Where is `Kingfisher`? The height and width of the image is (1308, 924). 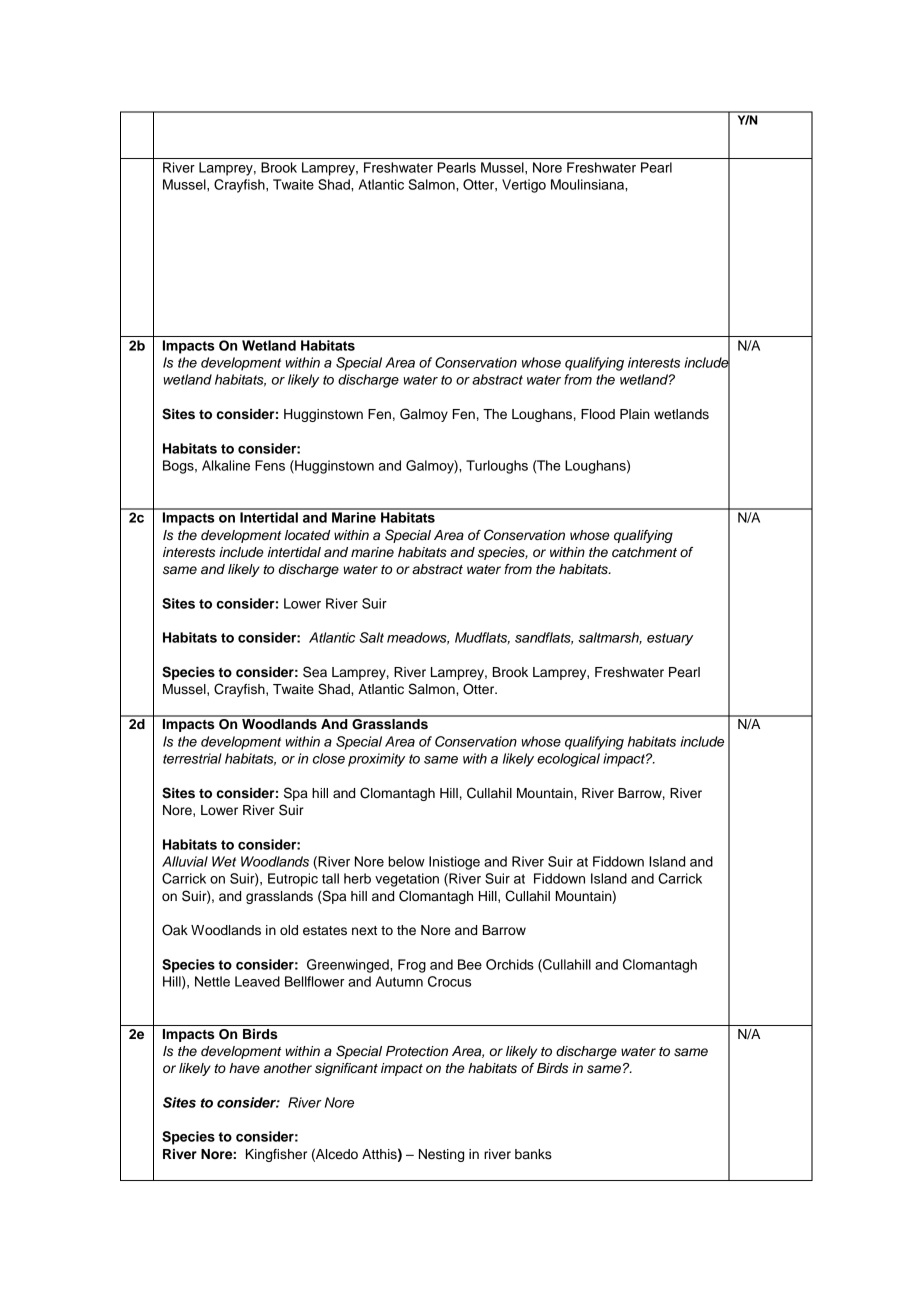
Kingfisher is located at coordinates (276, 1155).
